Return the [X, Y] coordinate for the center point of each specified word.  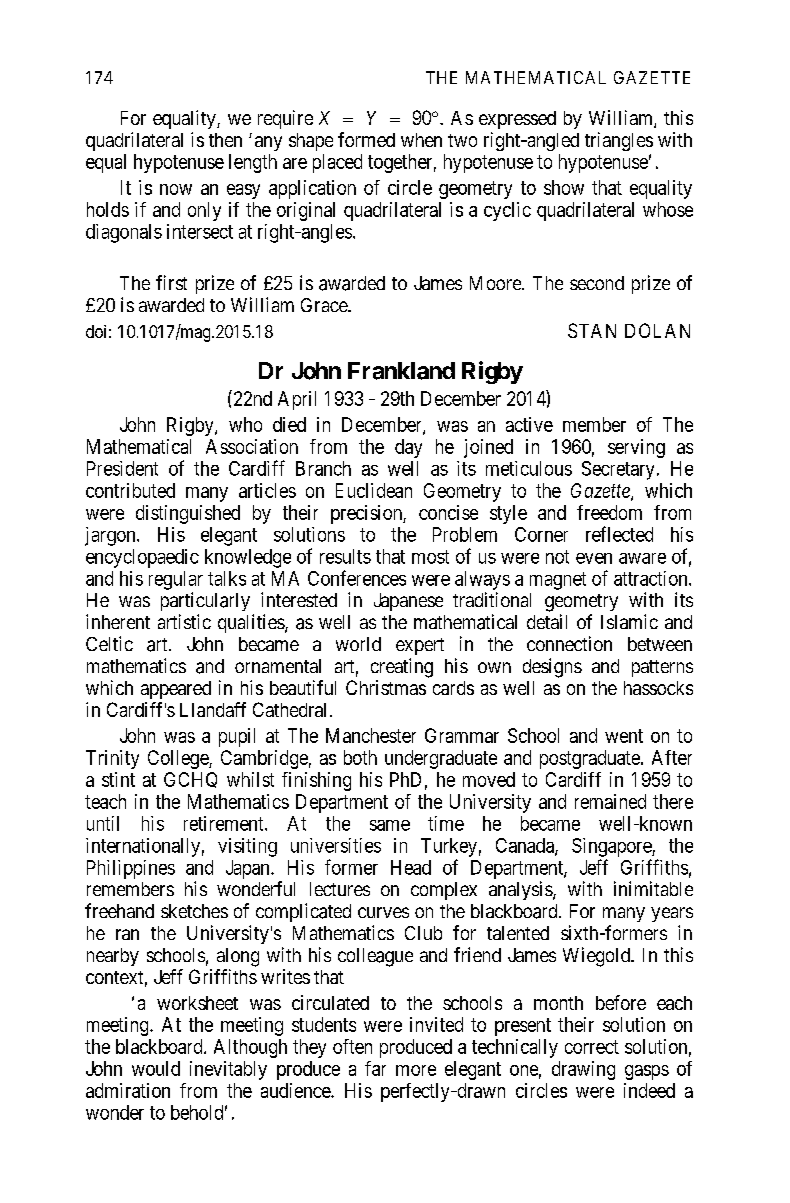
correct [592, 1047]
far [375, 1068]
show [564, 187]
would [156, 1068]
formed [366, 139]
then [225, 140]
